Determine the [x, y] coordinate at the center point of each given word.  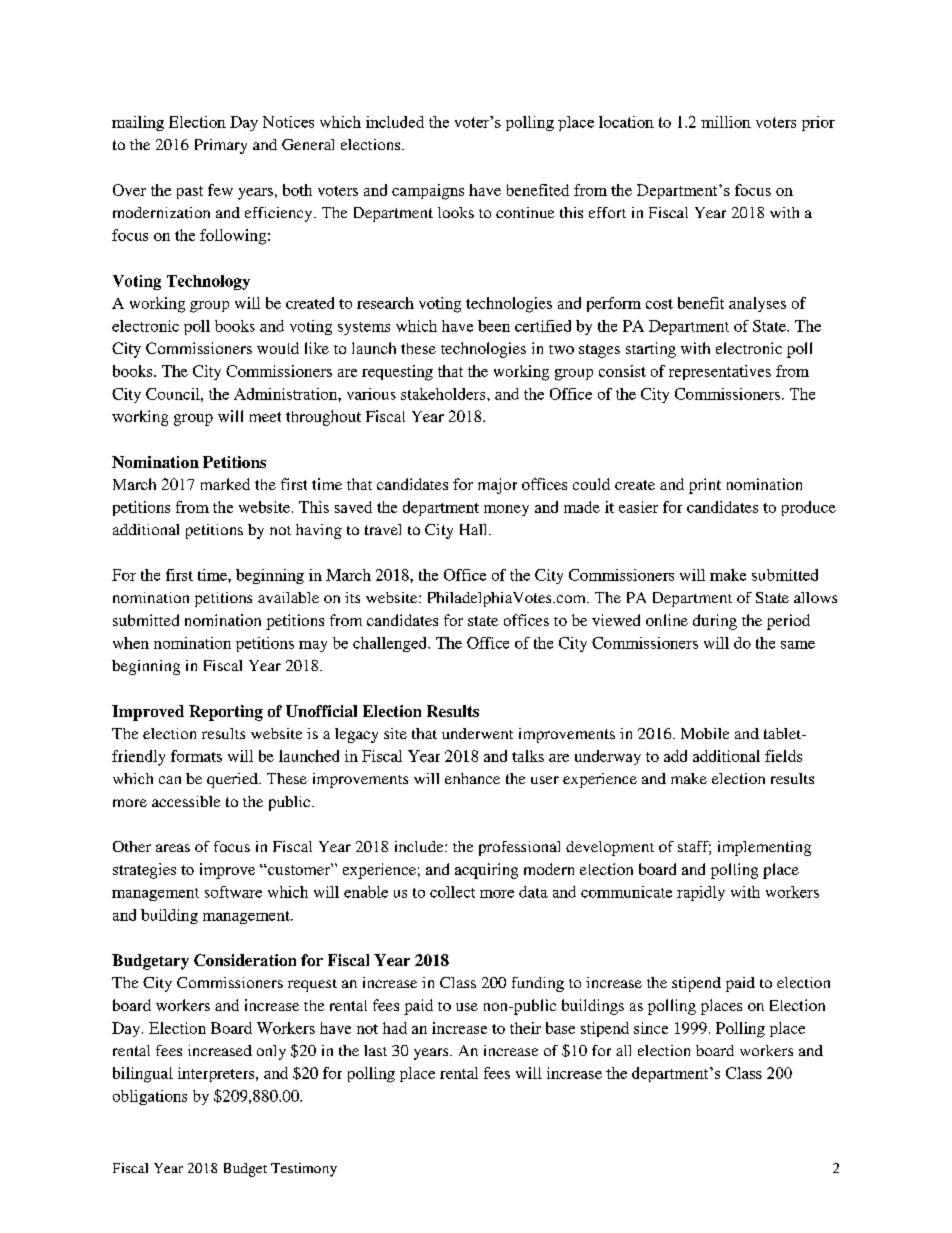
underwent [477, 733]
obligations [150, 1097]
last [375, 1050]
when [131, 643]
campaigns [428, 192]
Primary [221, 146]
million [726, 122]
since [651, 1028]
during [715, 622]
